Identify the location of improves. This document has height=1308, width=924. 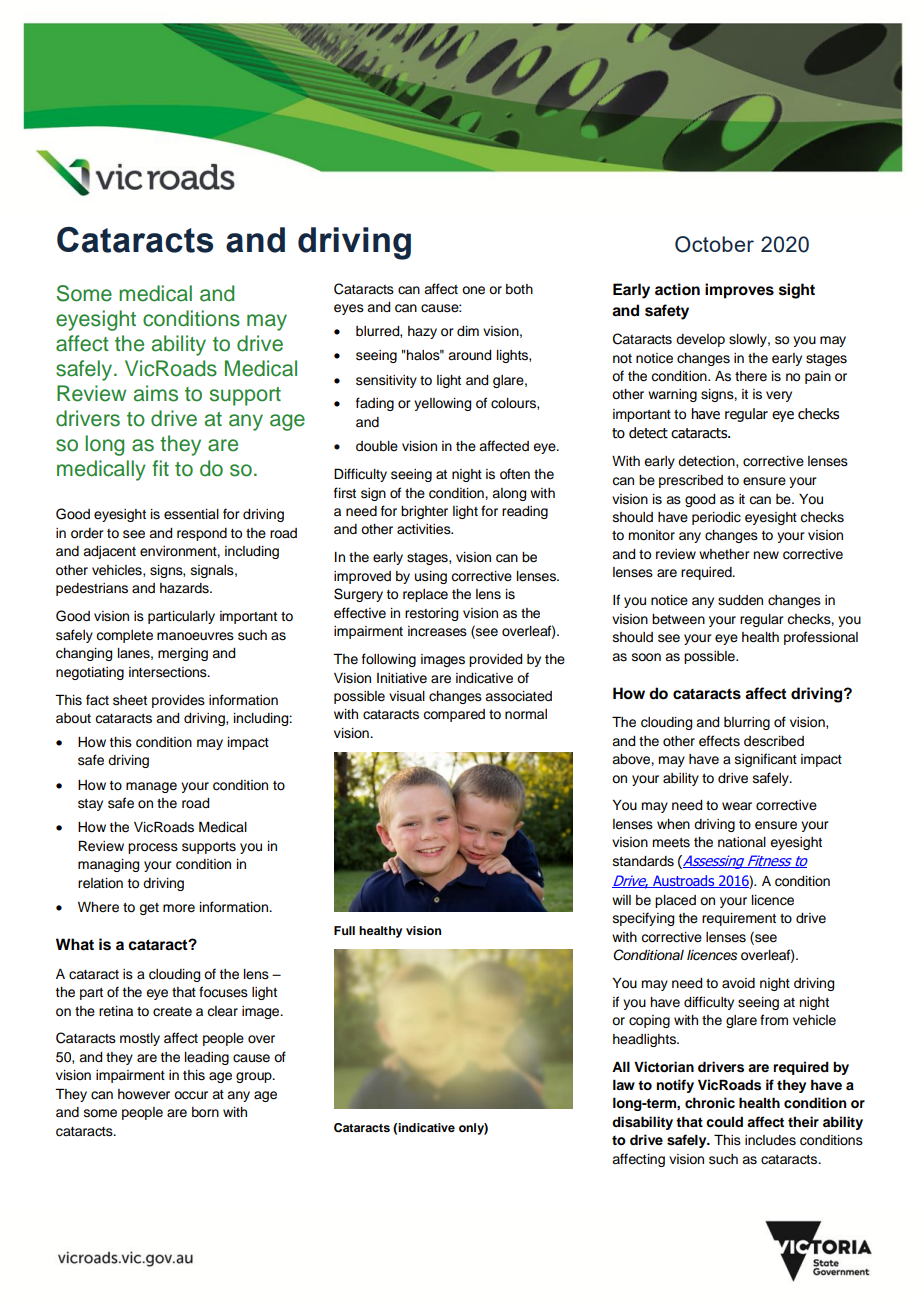
(739, 291).
